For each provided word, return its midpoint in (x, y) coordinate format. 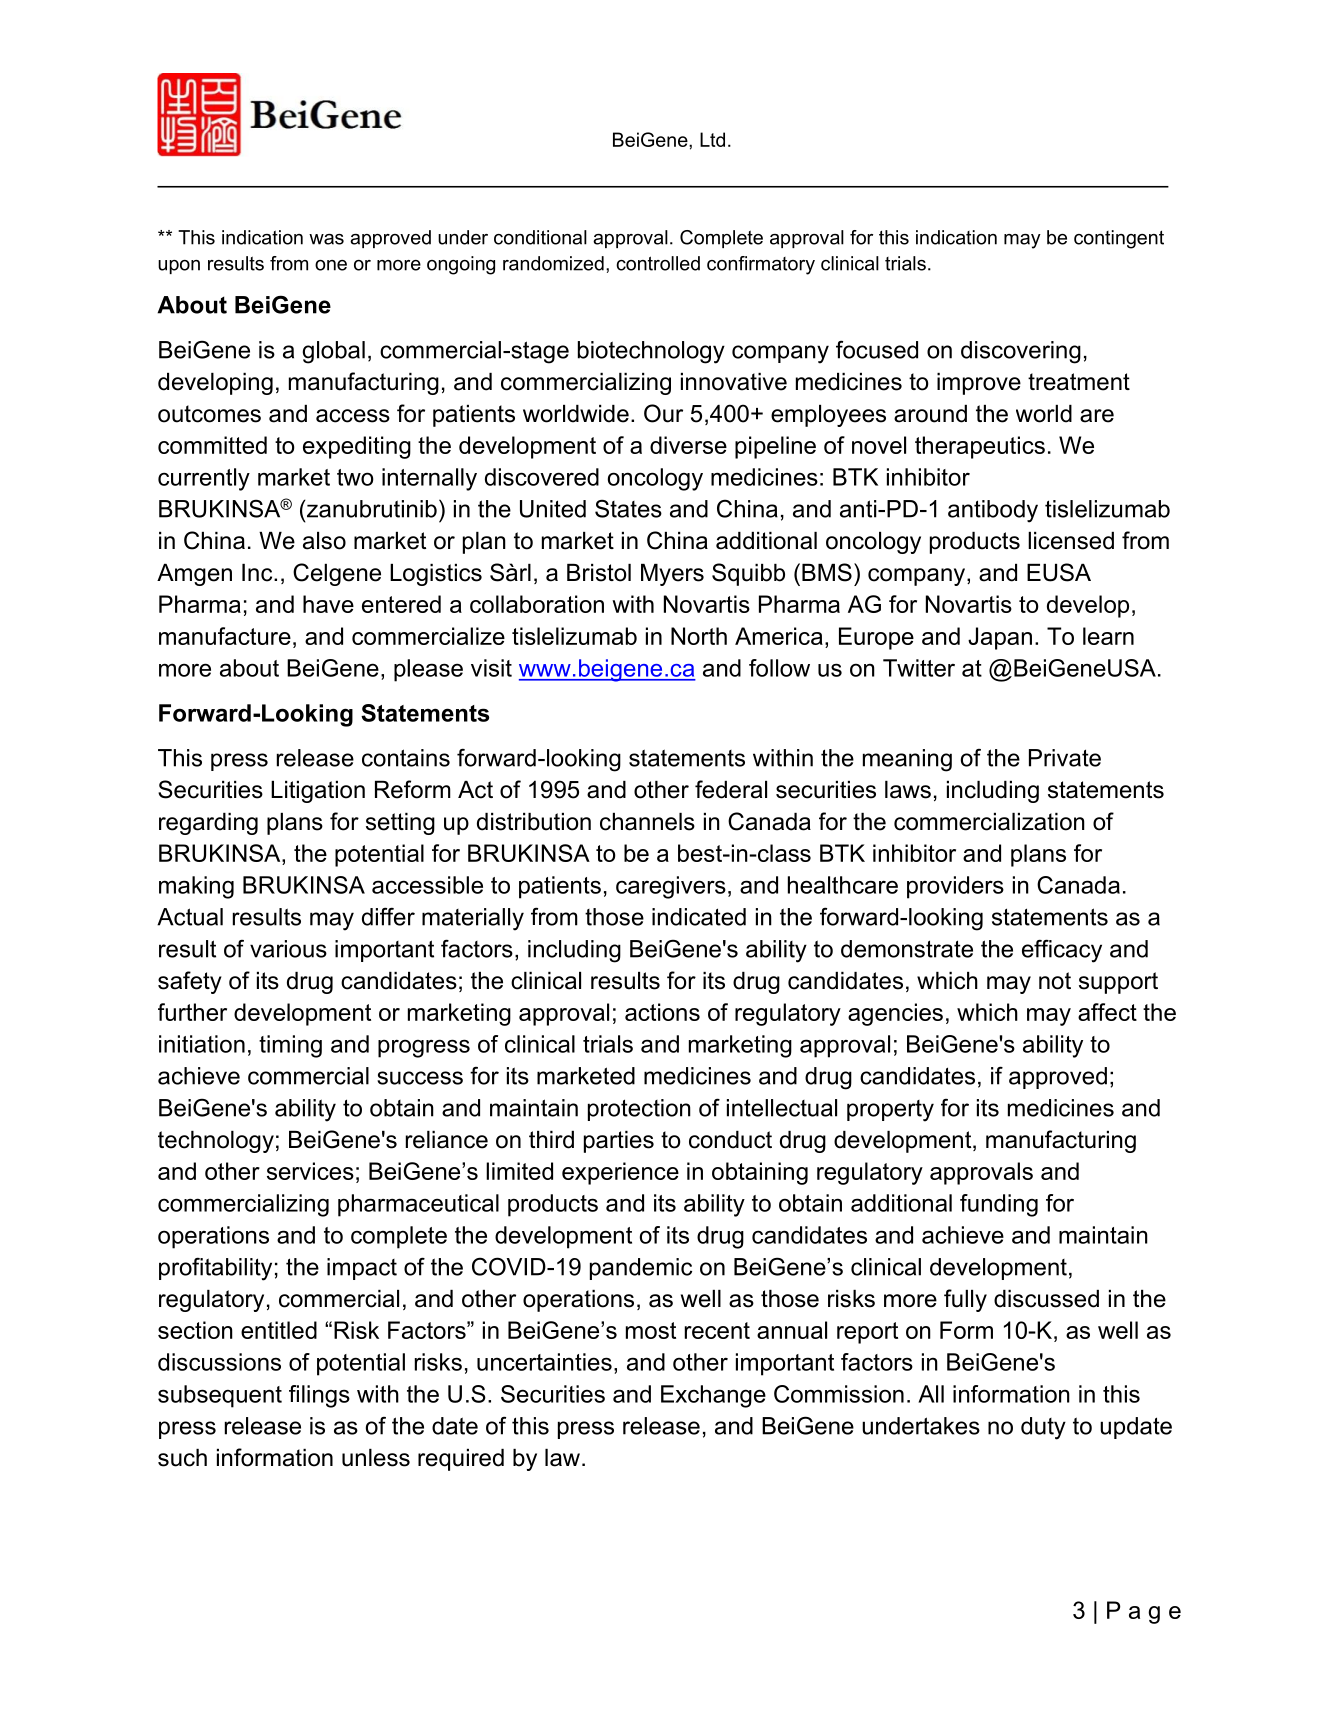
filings (319, 1396)
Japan (1000, 638)
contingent (1119, 239)
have (328, 604)
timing (290, 1046)
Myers (672, 575)
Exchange (713, 1396)
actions (662, 1012)
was (326, 239)
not (1055, 981)
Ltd (712, 139)
